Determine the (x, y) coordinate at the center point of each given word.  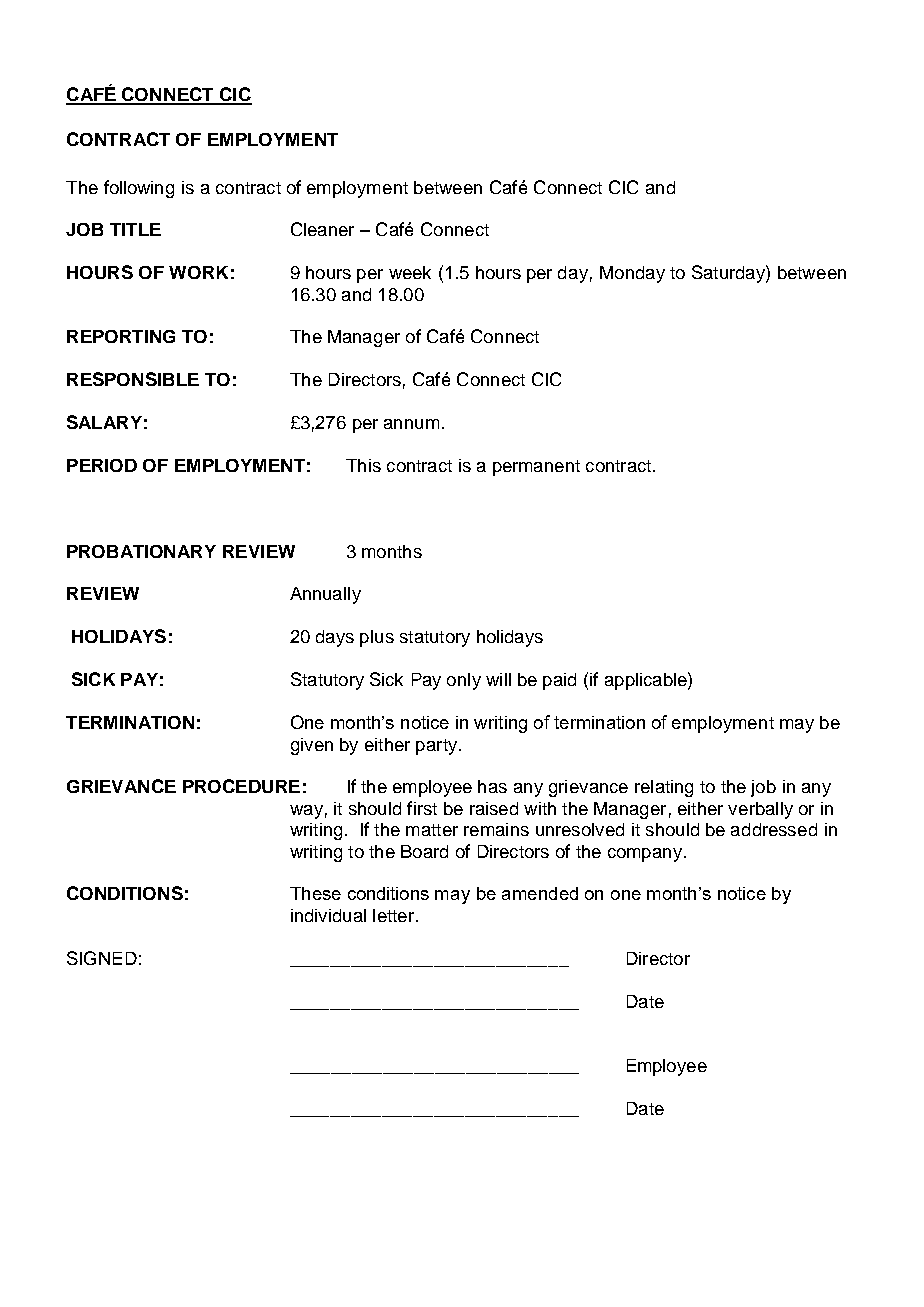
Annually (325, 595)
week (410, 272)
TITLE (135, 229)
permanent (536, 468)
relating (664, 788)
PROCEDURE (241, 786)
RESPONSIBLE (133, 379)
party (436, 747)
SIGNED (102, 958)
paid (559, 681)
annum (411, 424)
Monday (632, 274)
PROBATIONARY (141, 551)
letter (393, 915)
